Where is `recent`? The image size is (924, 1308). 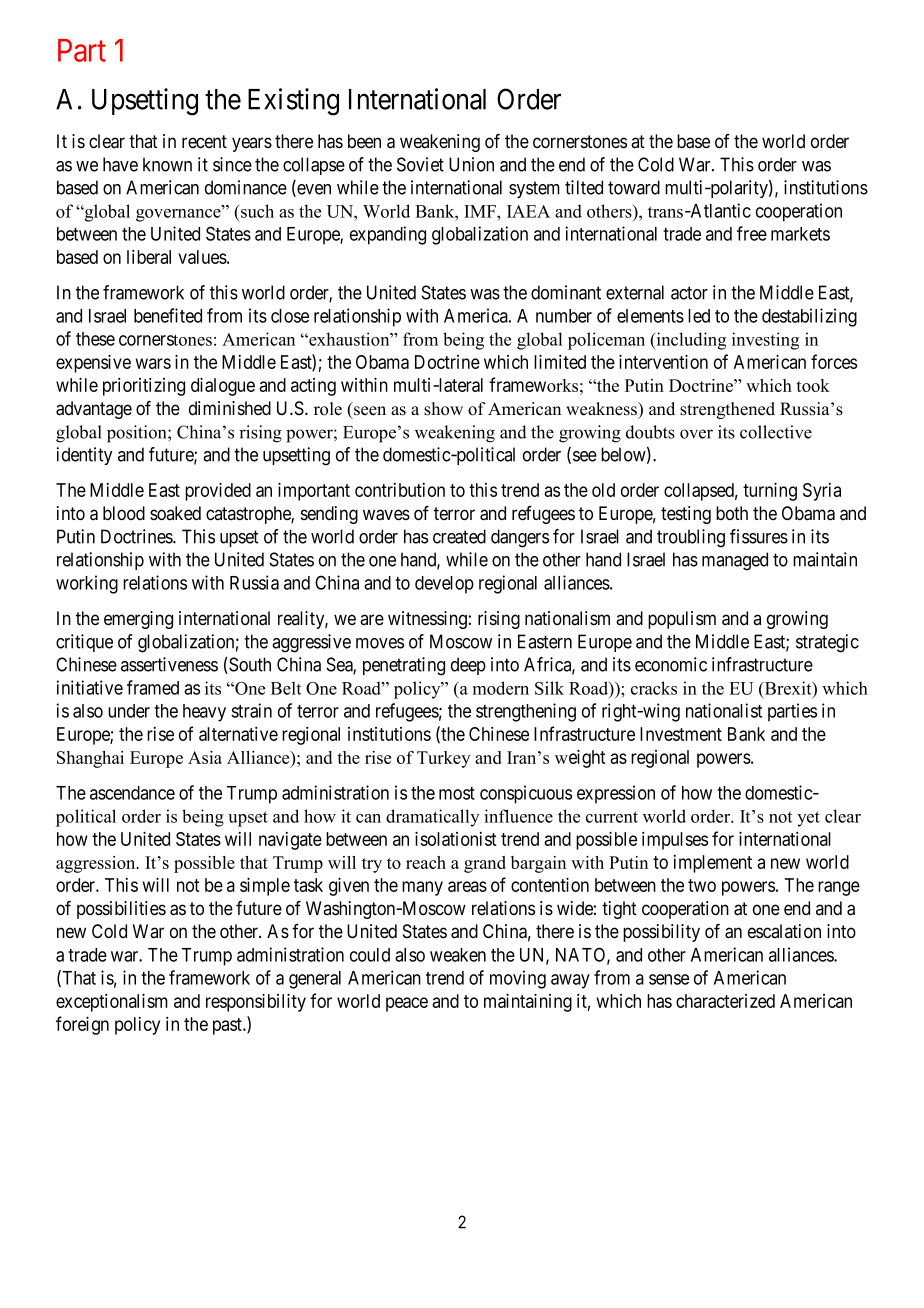 recent is located at coordinates (204, 141).
